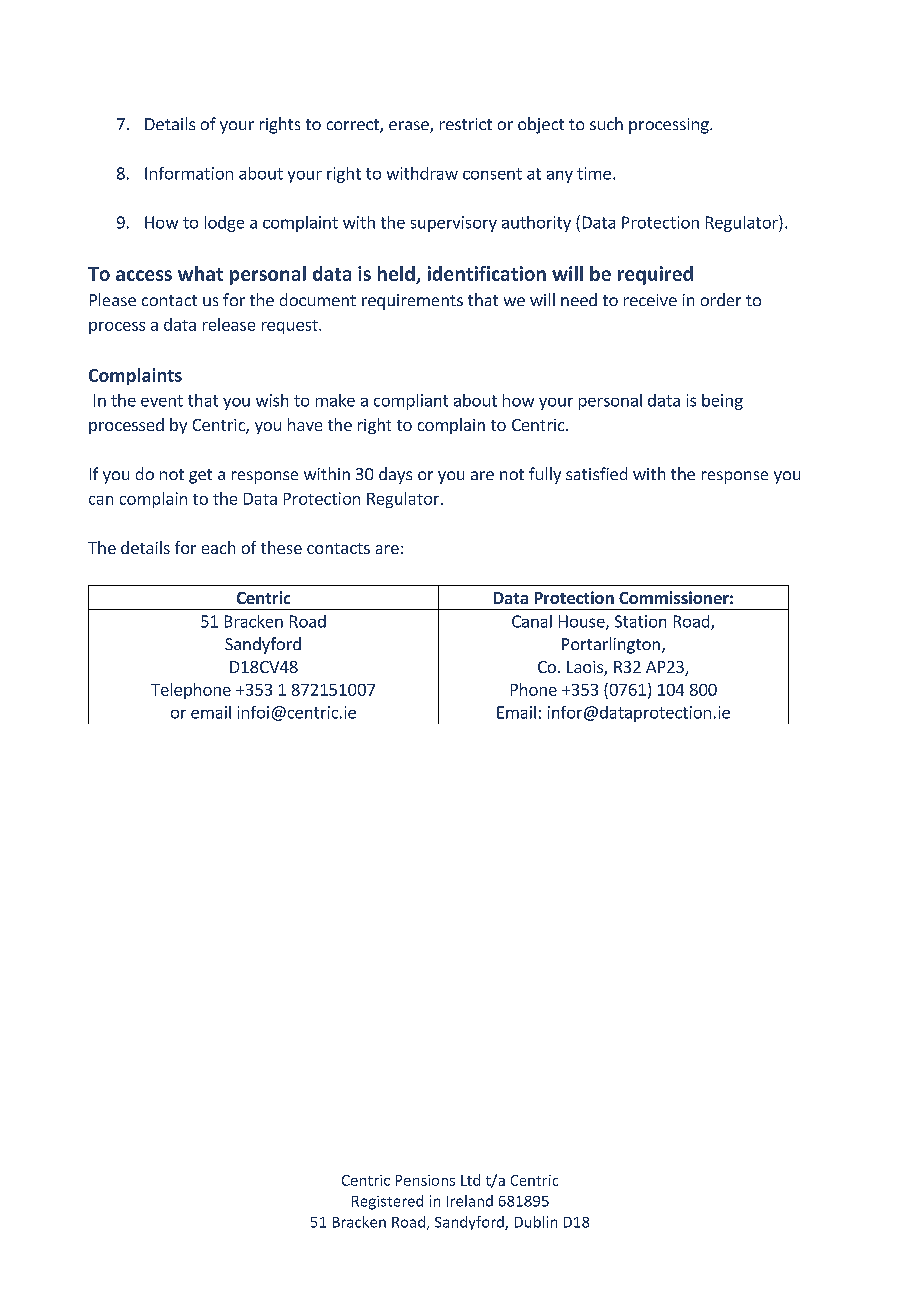  I want to click on Pensions, so click(425, 1180).
